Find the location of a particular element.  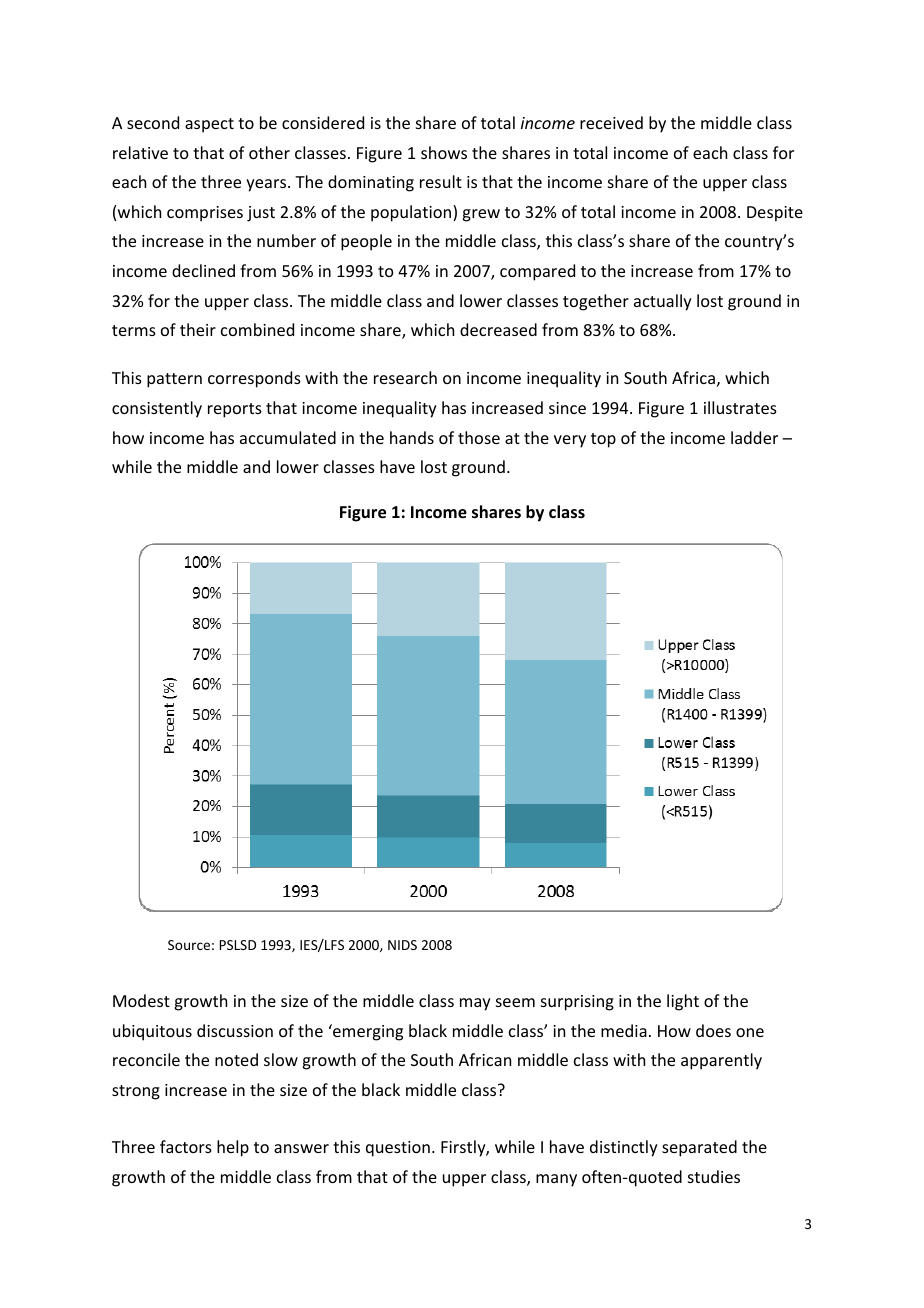

those is located at coordinates (479, 437).
